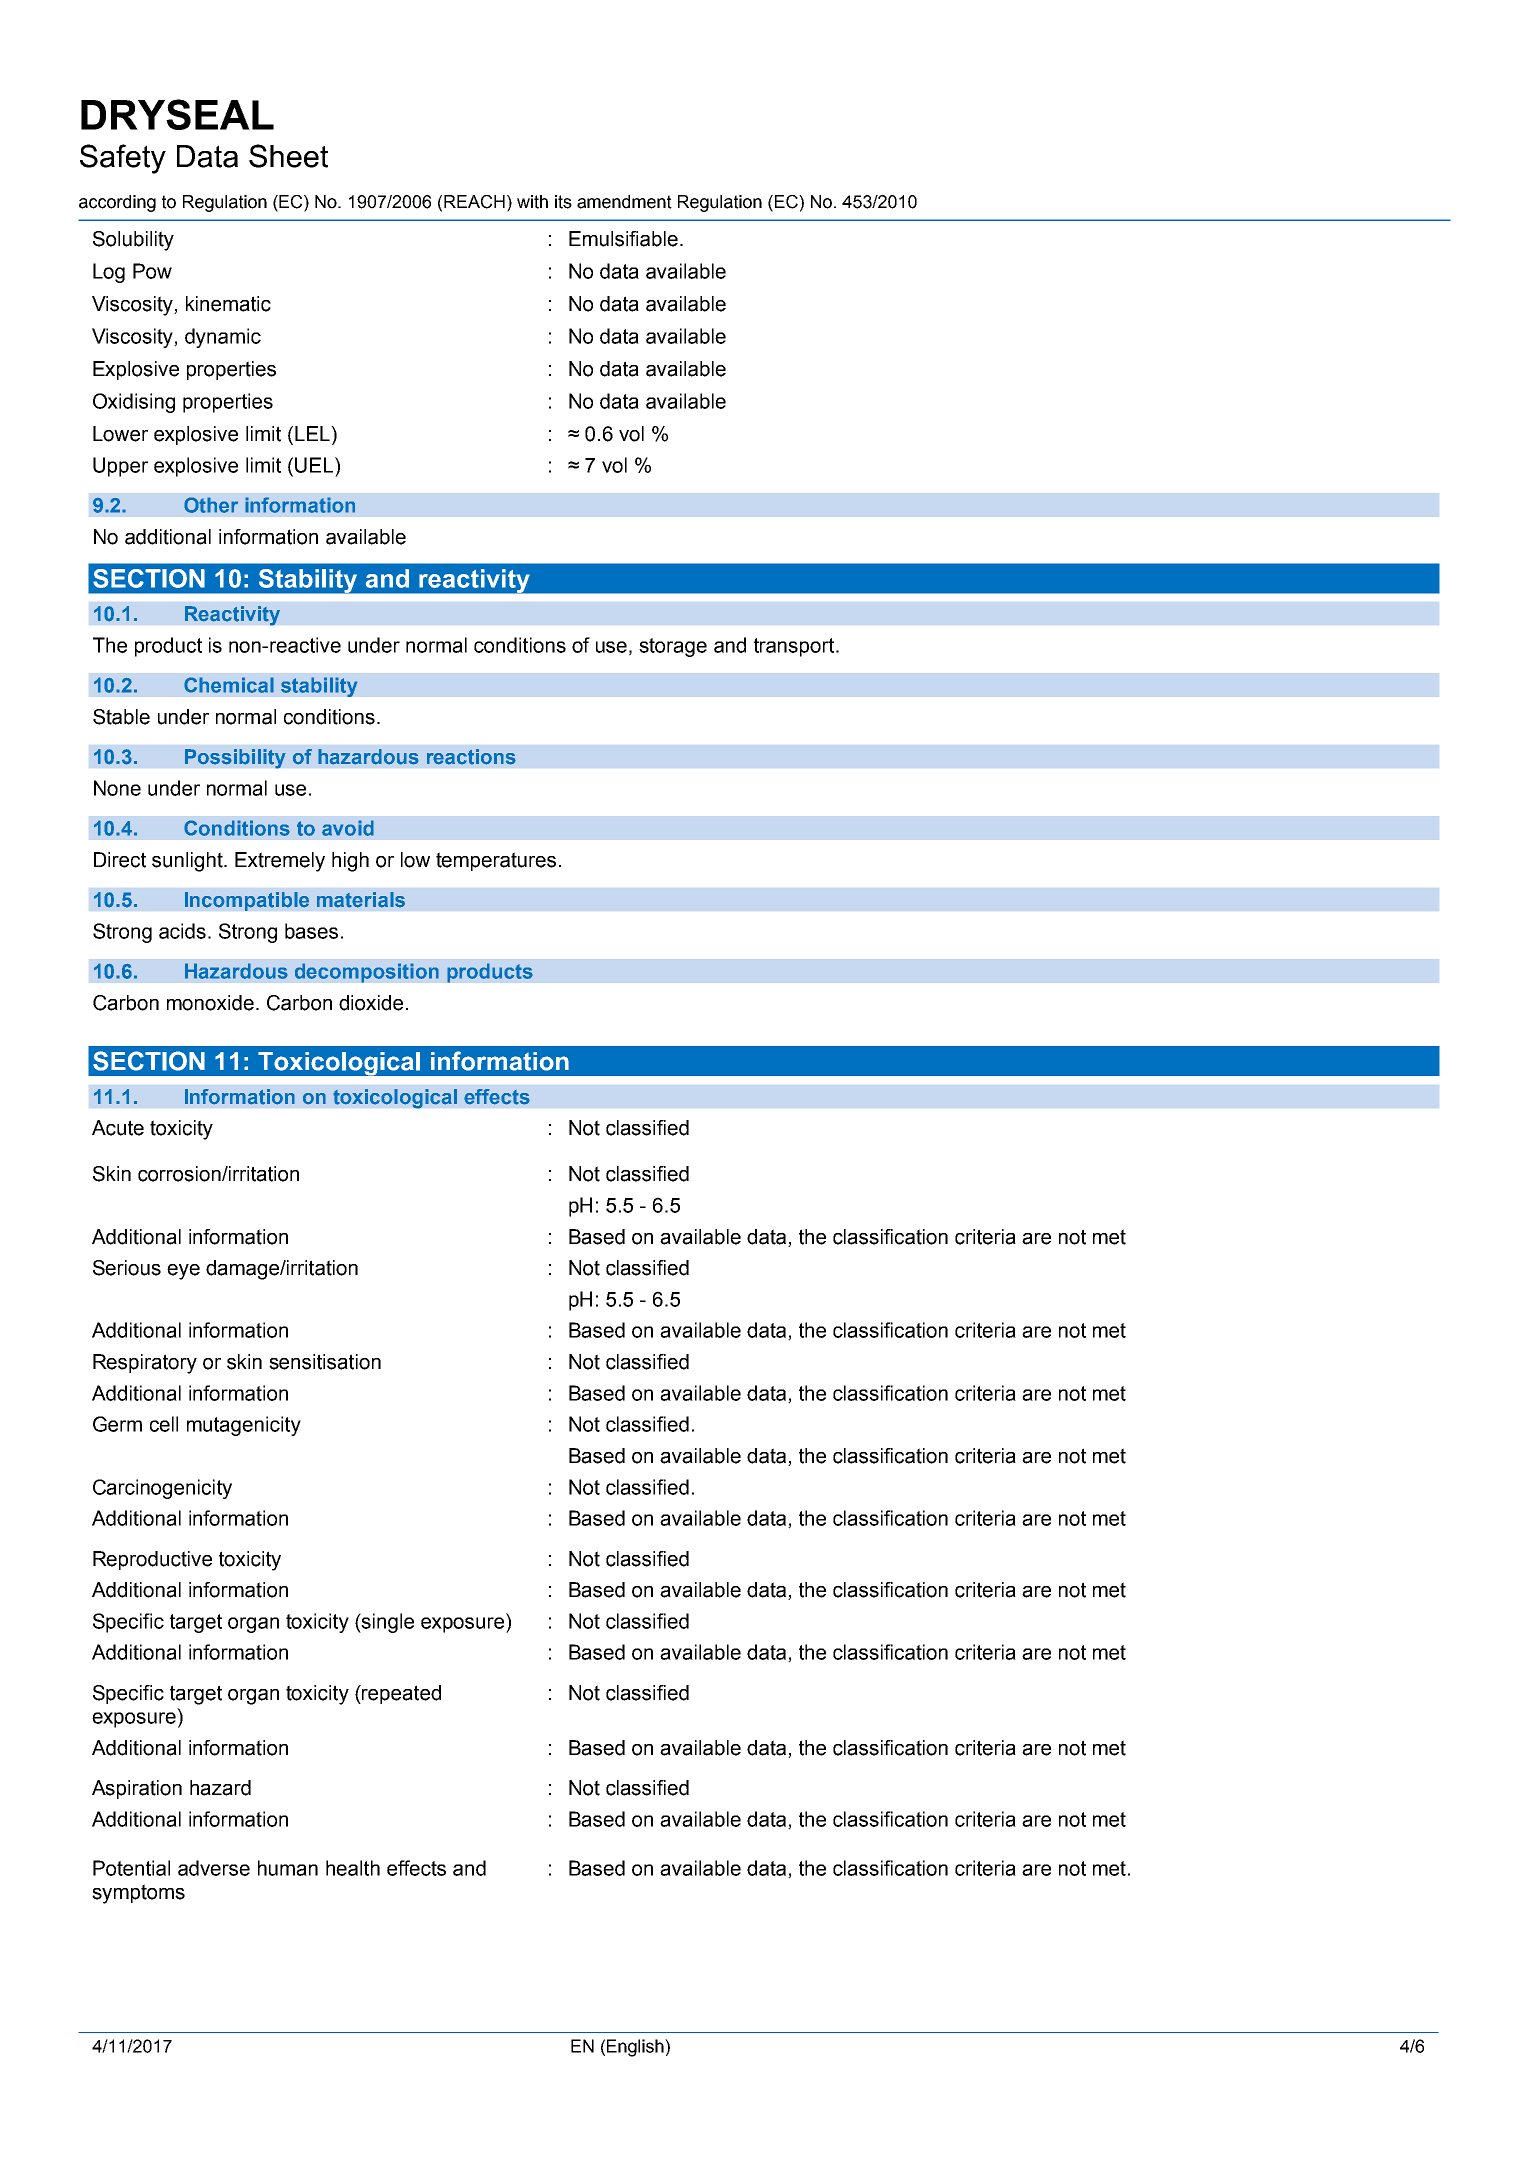  What do you see at coordinates (229, 685) in the screenshot?
I see `Chemical` at bounding box center [229, 685].
